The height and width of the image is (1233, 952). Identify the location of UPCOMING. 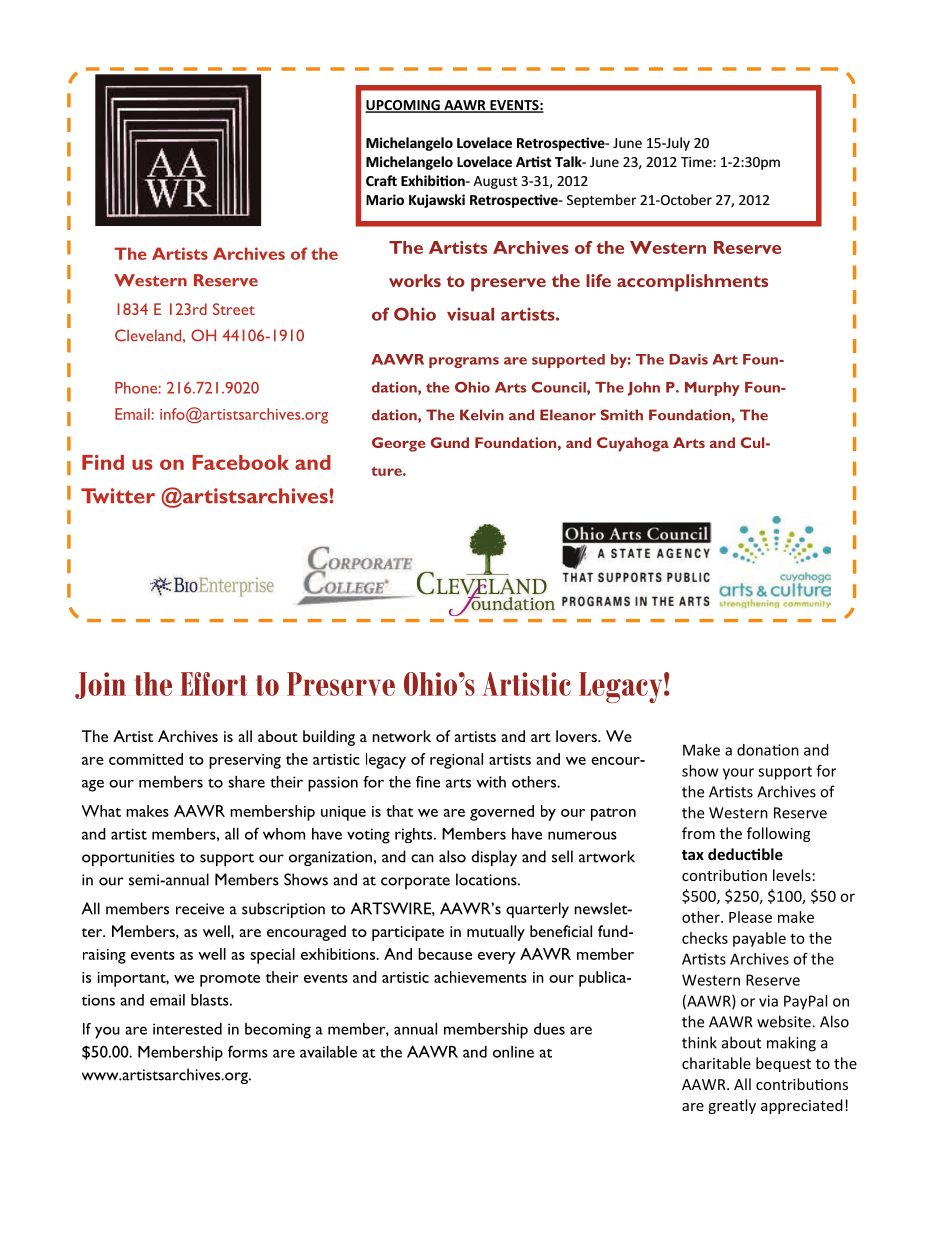
(403, 106).
